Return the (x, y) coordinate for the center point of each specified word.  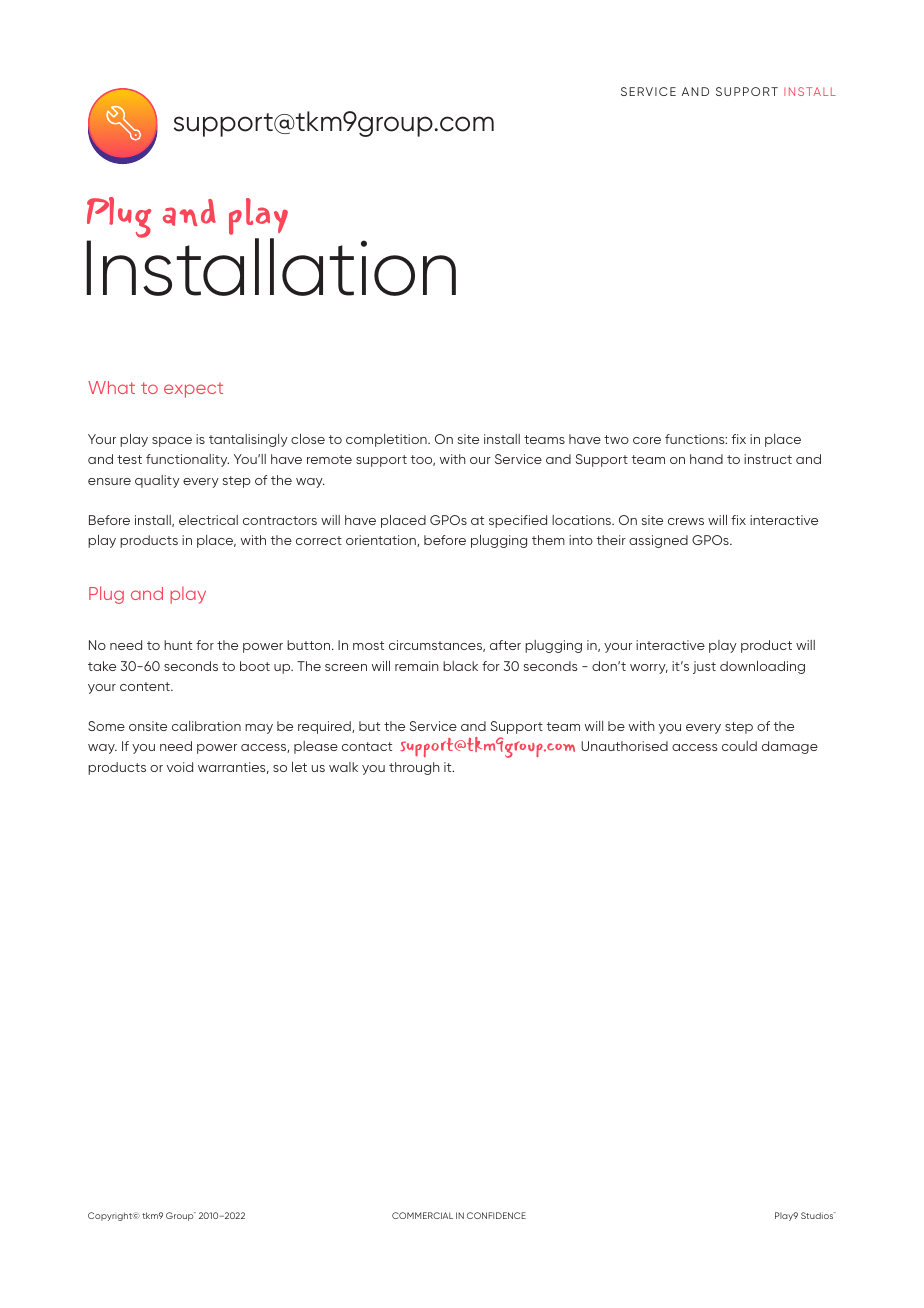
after (505, 645)
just (704, 667)
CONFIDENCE (496, 1215)
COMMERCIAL (422, 1215)
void (180, 767)
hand (706, 459)
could (739, 746)
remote (329, 459)
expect (193, 390)
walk (343, 767)
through (414, 768)
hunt (178, 645)
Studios (818, 1215)
